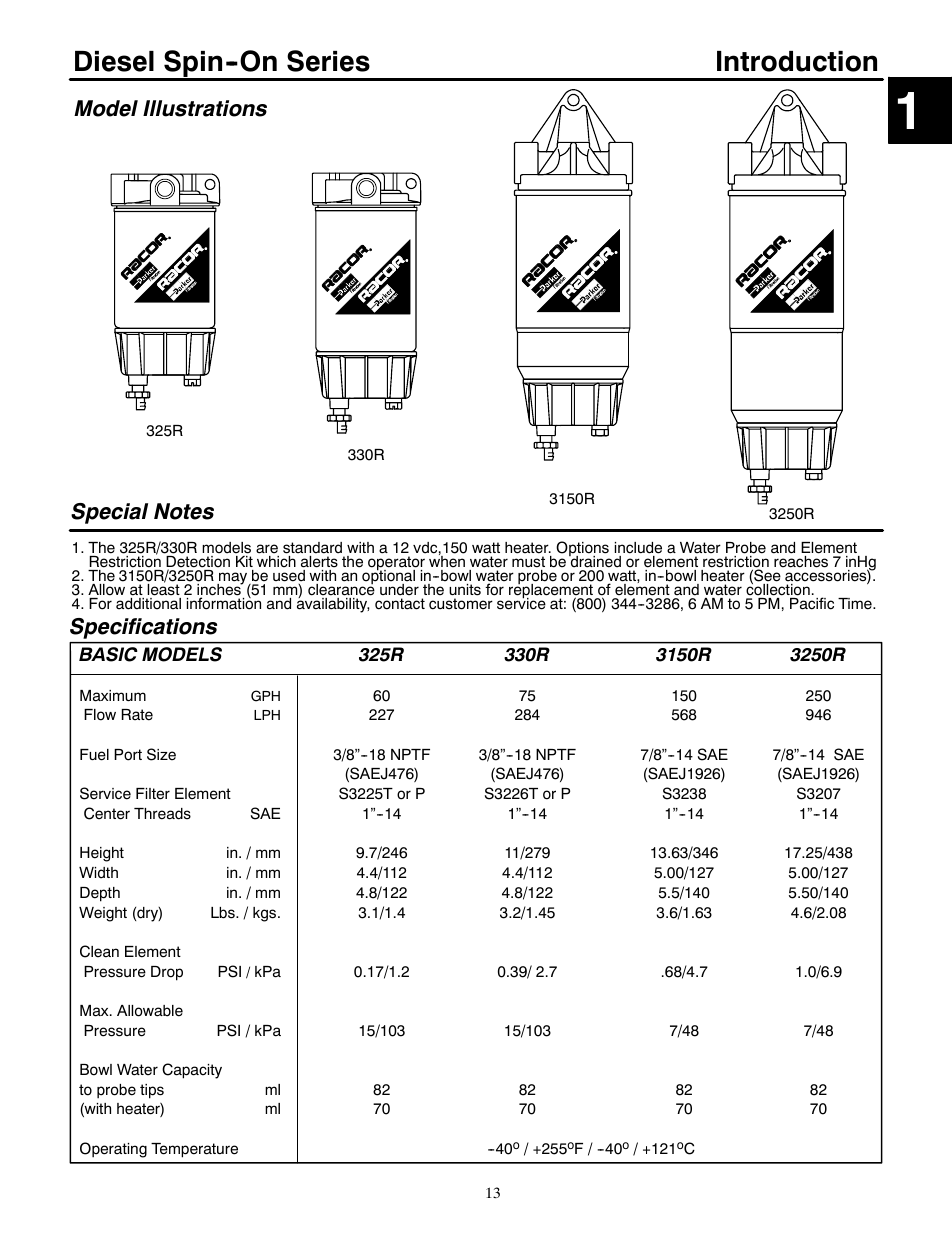 The height and width of the screenshot is (1233, 952). Describe the element at coordinates (797, 61) in the screenshot. I see `Introduction` at that location.
